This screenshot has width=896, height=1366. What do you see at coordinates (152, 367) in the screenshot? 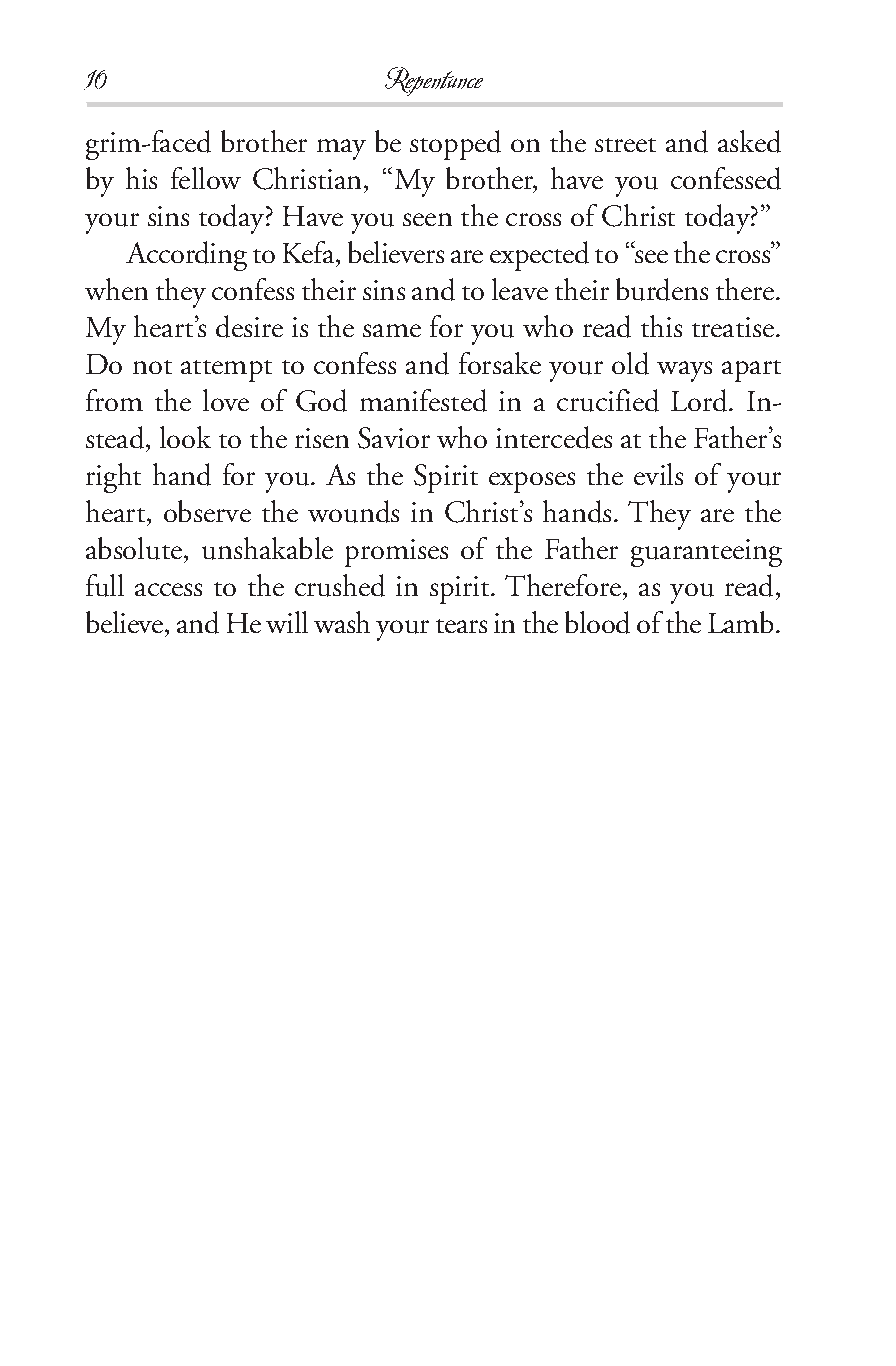
I see `not` at bounding box center [152, 367].
